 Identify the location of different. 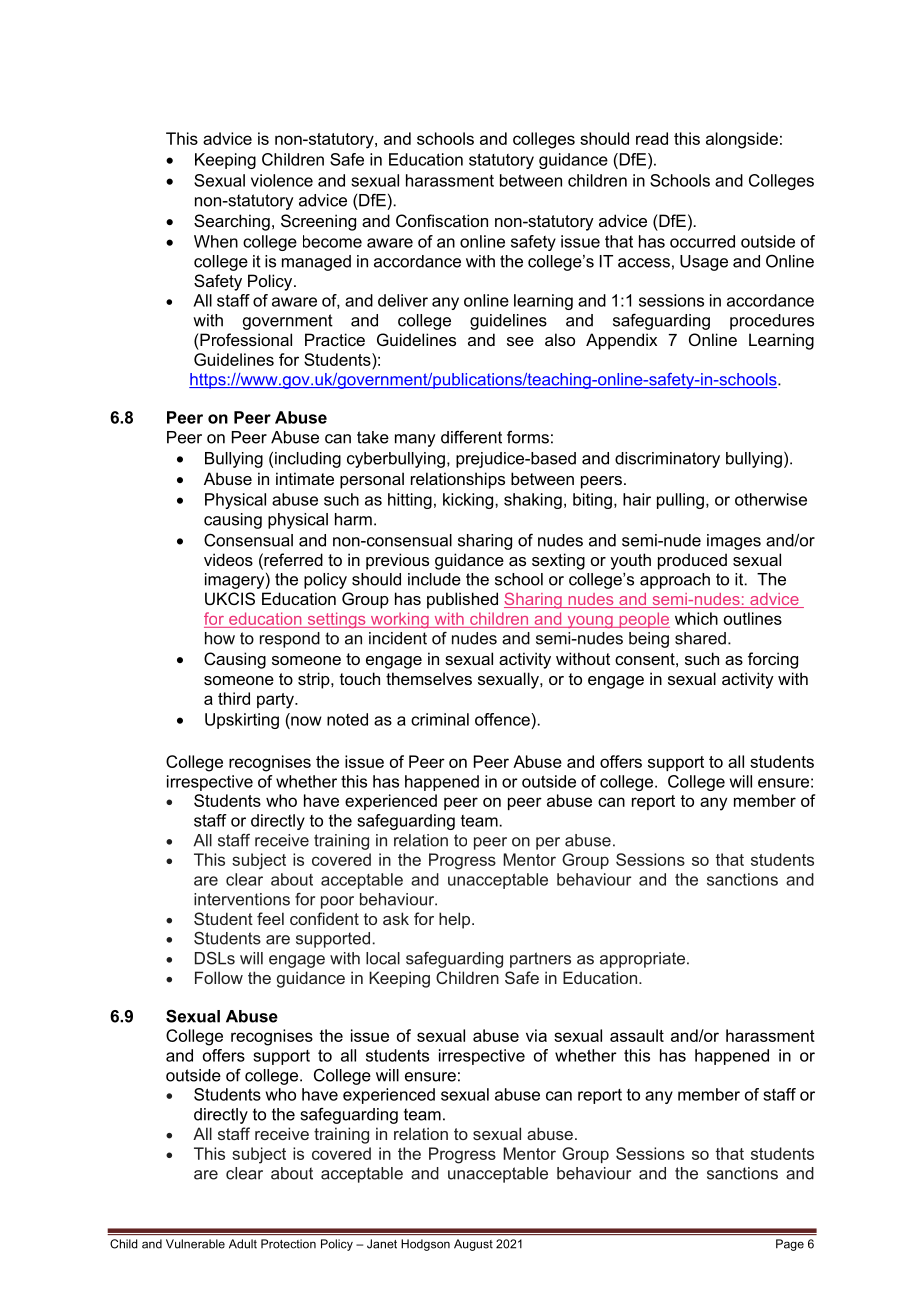
(471, 437).
